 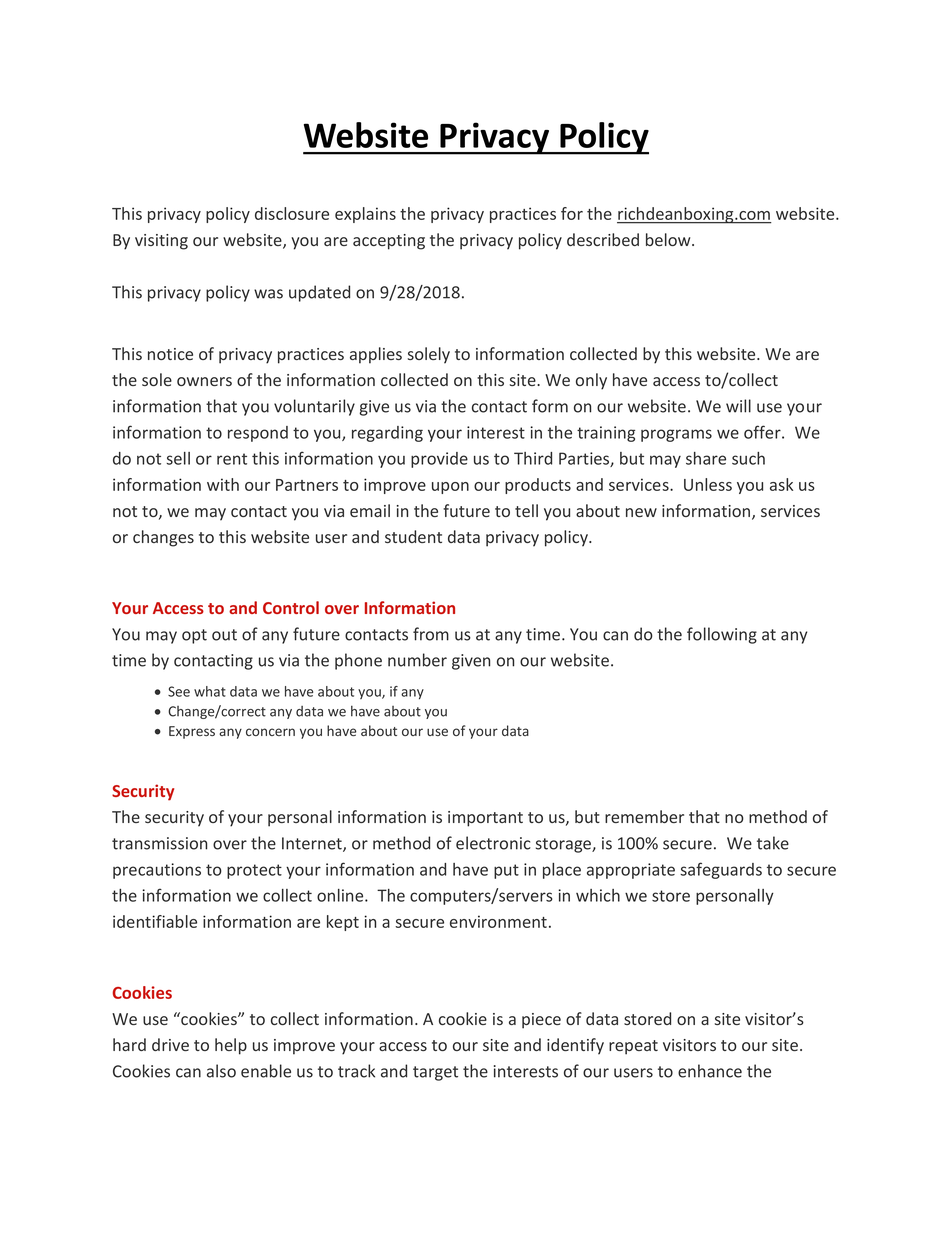 I want to click on following, so click(x=722, y=635).
